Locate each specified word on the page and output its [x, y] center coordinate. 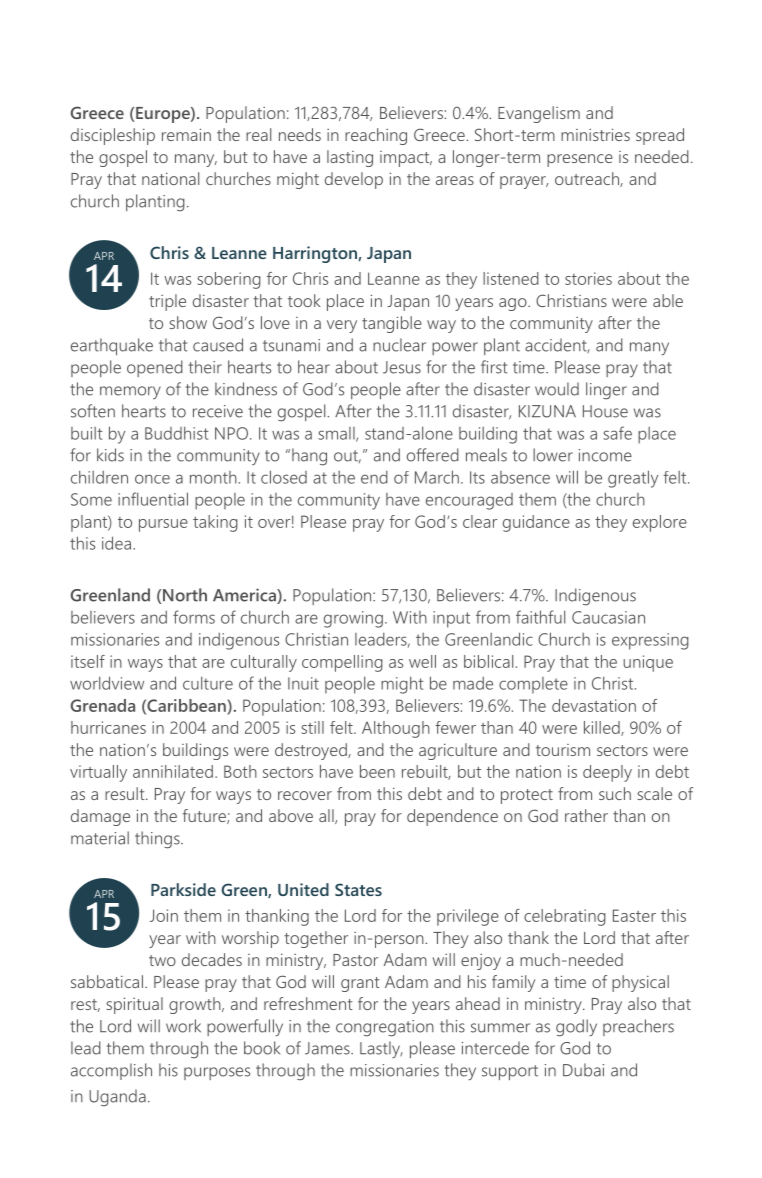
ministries [595, 134]
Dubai [583, 1070]
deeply [607, 773]
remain [186, 134]
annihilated [173, 771]
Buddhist [177, 433]
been [377, 771]
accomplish [111, 1071]
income [605, 455]
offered [433, 455]
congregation [385, 1028]
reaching [376, 136]
